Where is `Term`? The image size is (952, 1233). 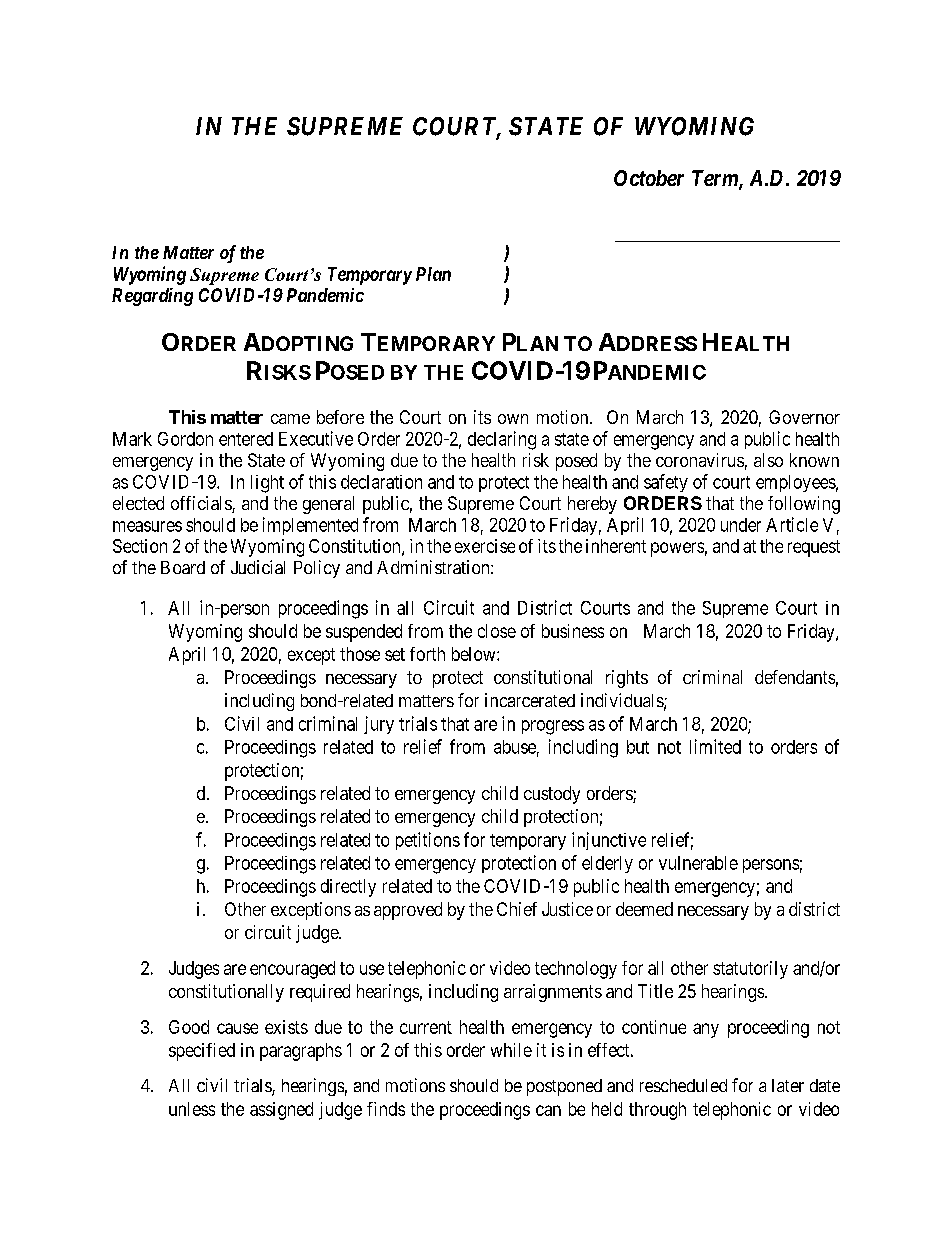
Term is located at coordinates (716, 179).
